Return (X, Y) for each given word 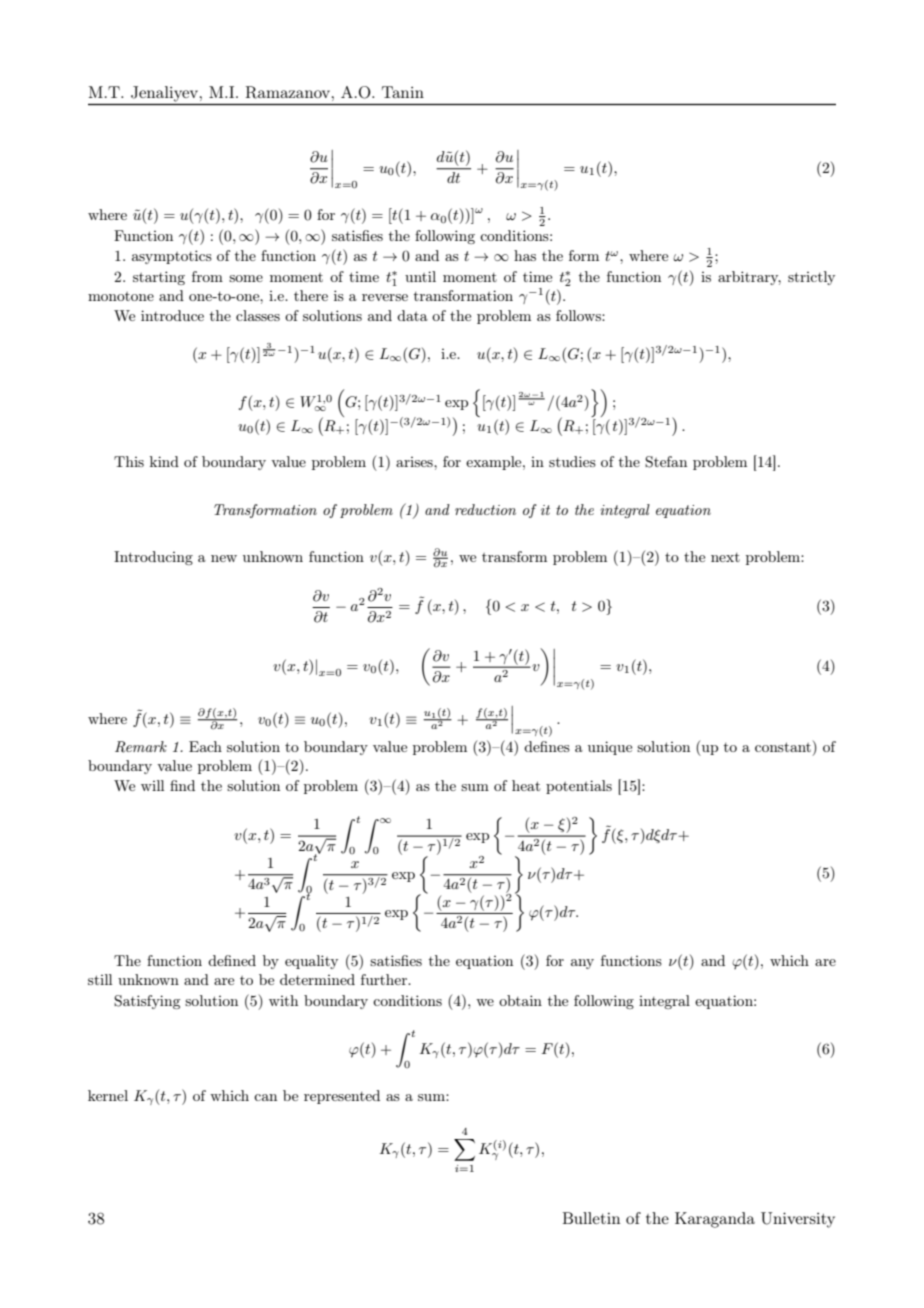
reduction (485, 509)
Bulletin (591, 1218)
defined (232, 960)
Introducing (153, 558)
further (385, 979)
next (725, 557)
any (582, 964)
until (420, 276)
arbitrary (749, 278)
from (207, 276)
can (265, 1097)
